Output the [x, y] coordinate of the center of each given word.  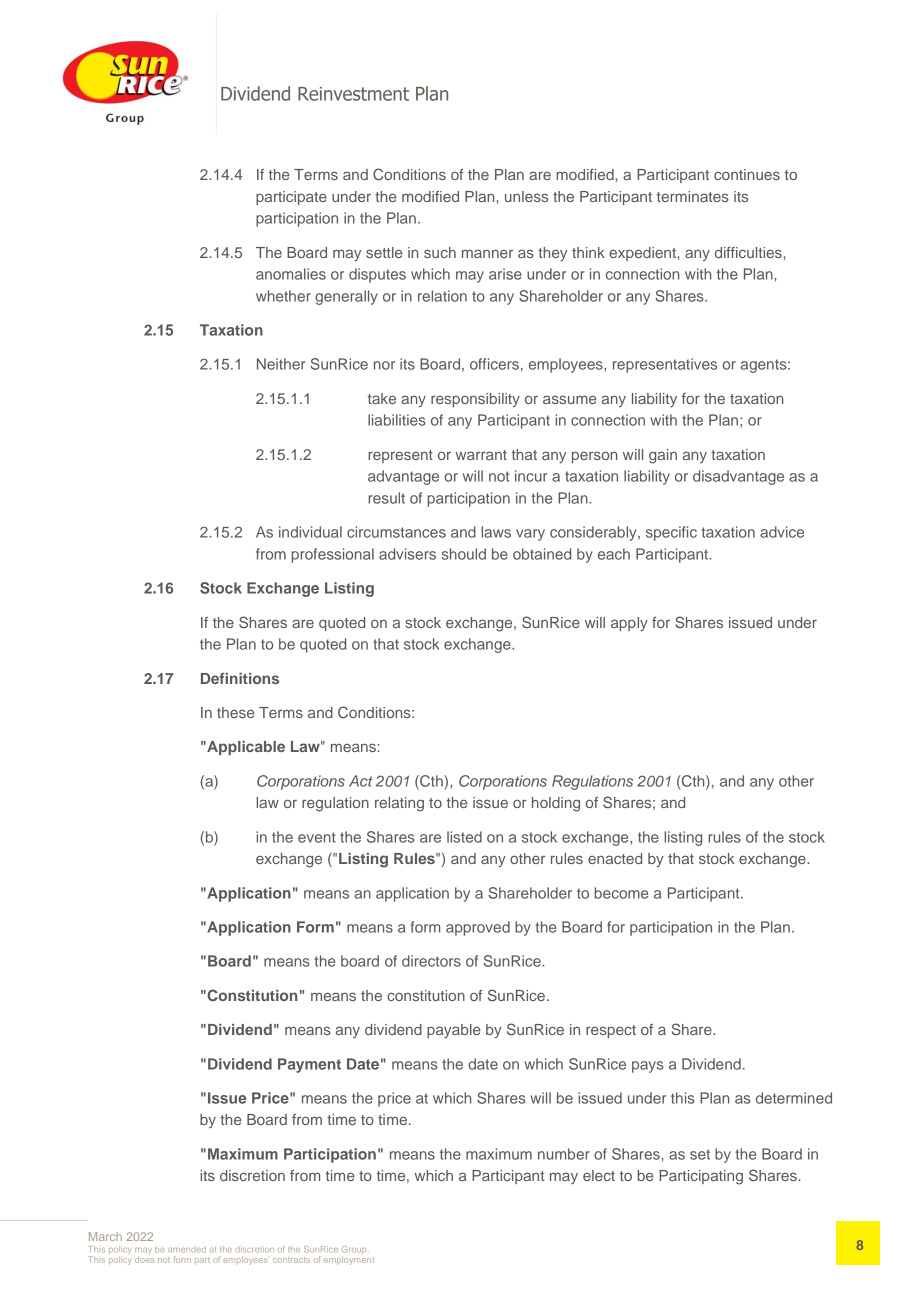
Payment [309, 1065]
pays [648, 1067]
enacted [615, 858]
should [464, 554]
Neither [281, 364]
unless [526, 196]
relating [399, 804]
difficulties [749, 252]
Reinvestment [353, 94]
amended [187, 1249]
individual [310, 532]
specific [671, 533]
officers [494, 364]
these [235, 712]
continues [747, 174]
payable [453, 1031]
